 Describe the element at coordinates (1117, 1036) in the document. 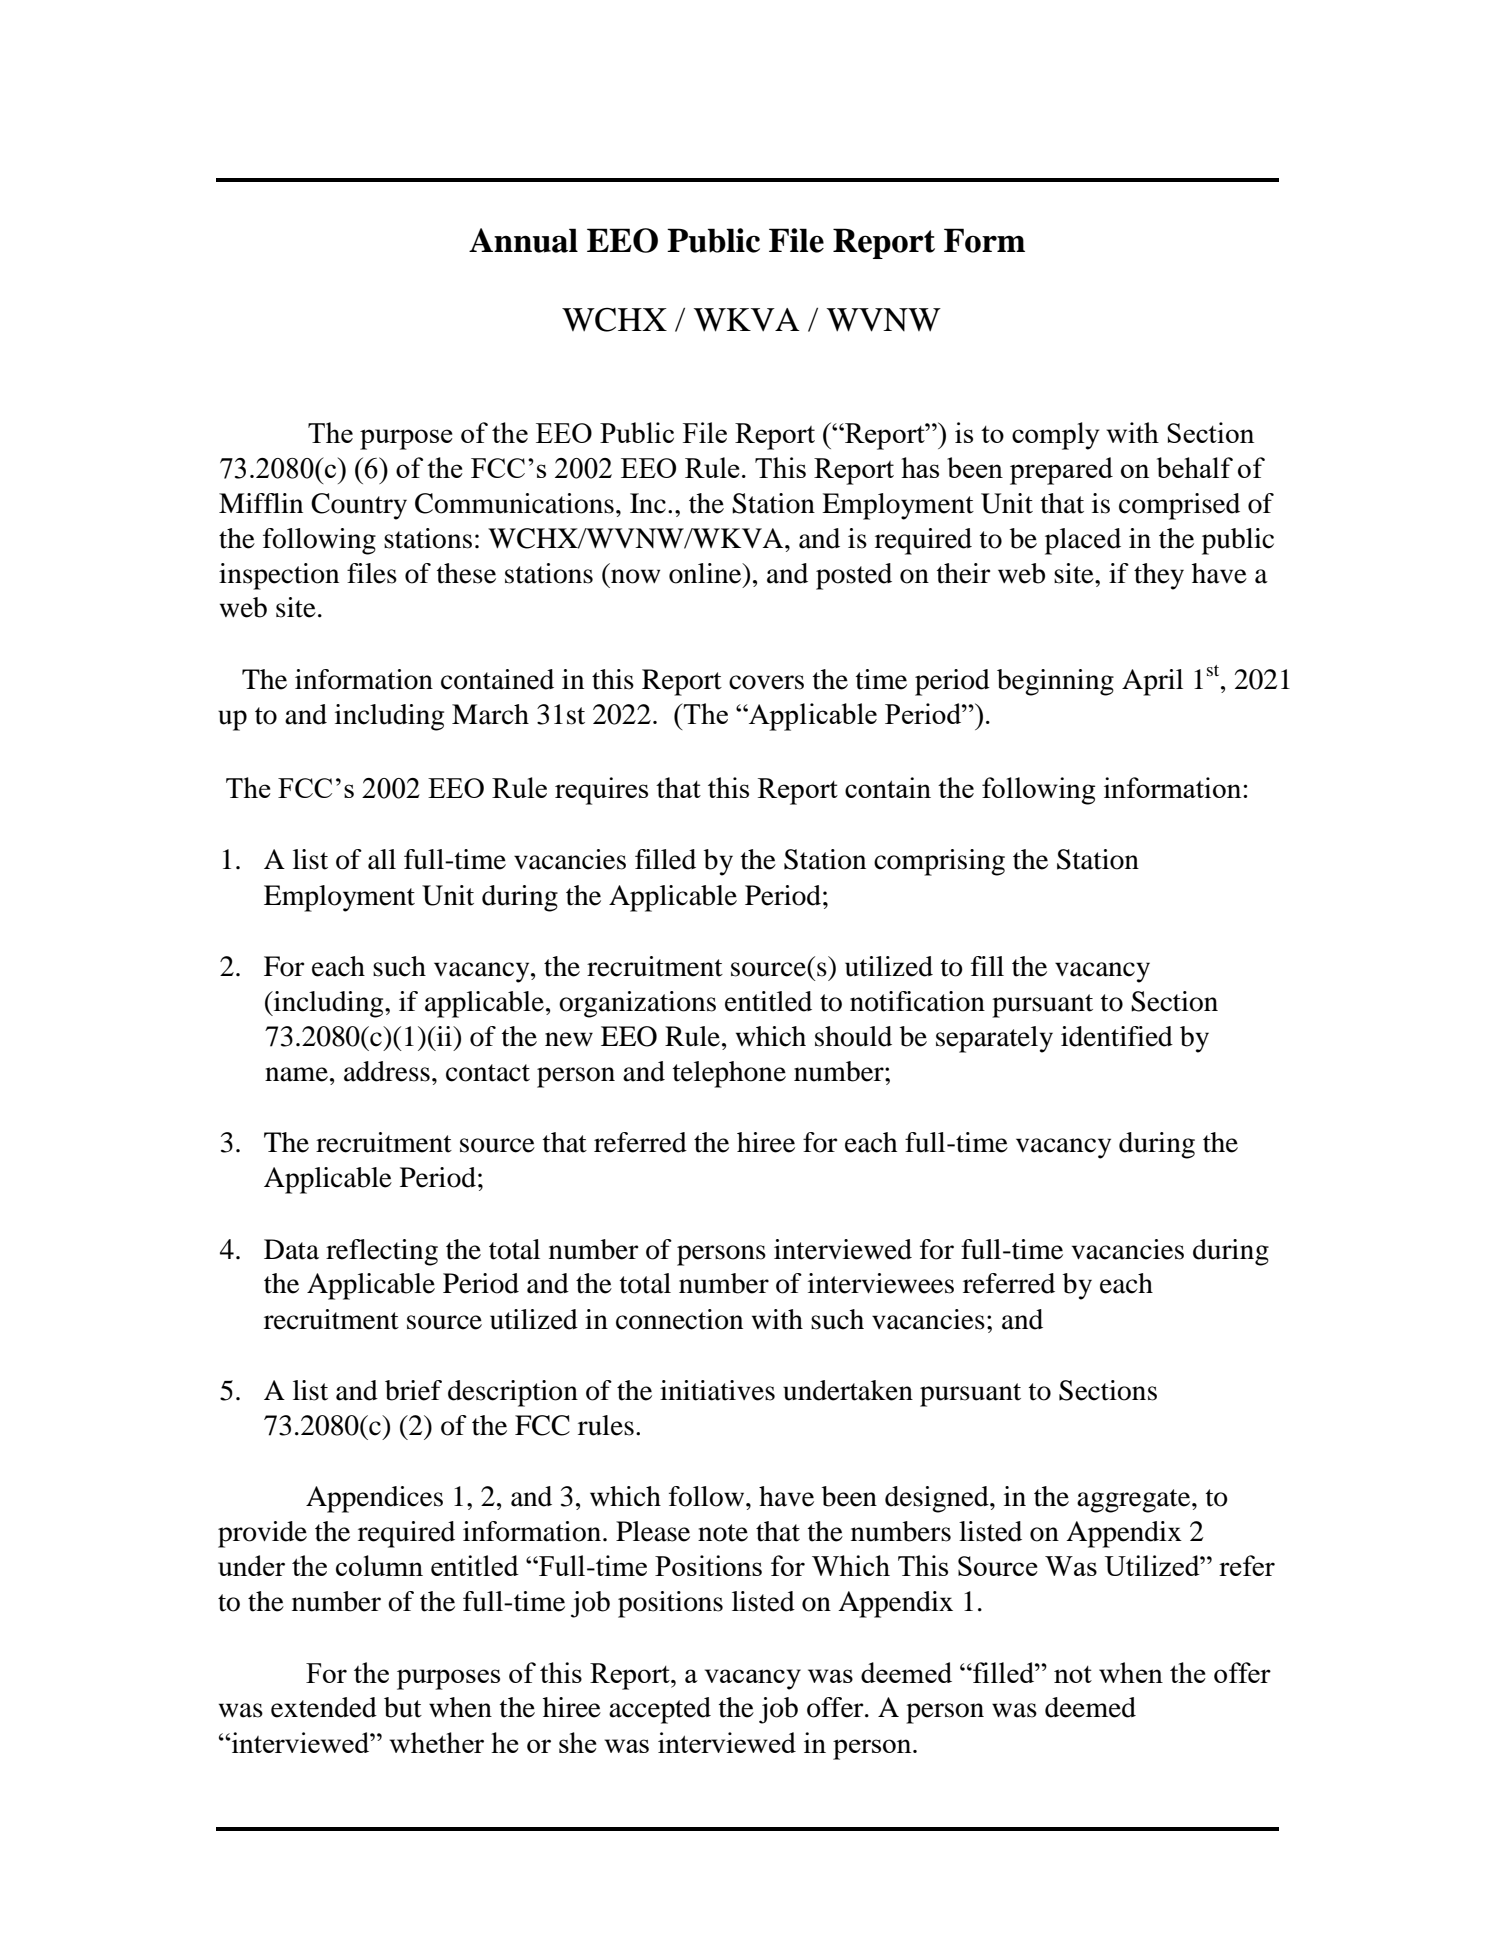

I see `identified` at that location.
